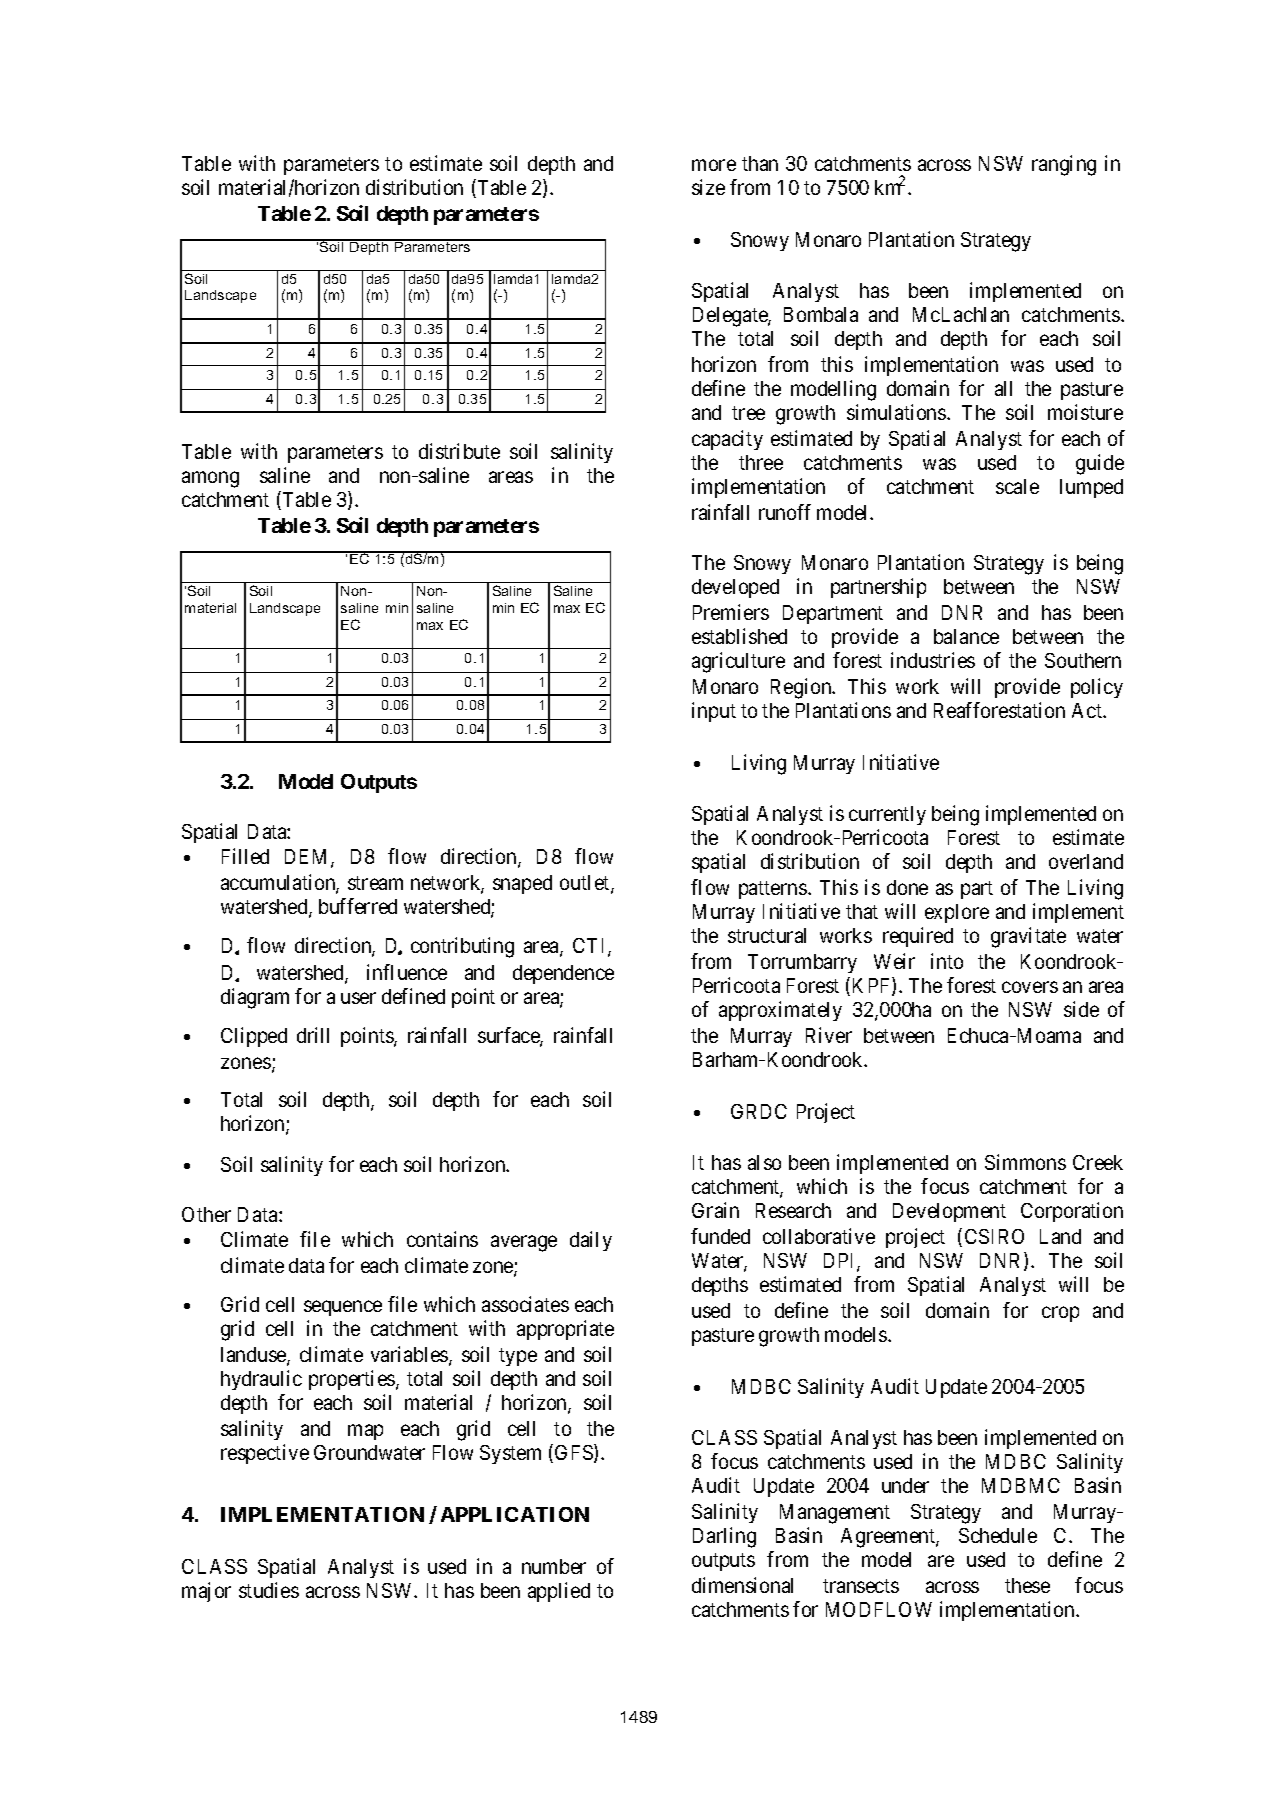 Image resolution: width=1278 pixels, height=1806 pixels. Describe the element at coordinates (459, 451) in the document. I see `distribute` at that location.
